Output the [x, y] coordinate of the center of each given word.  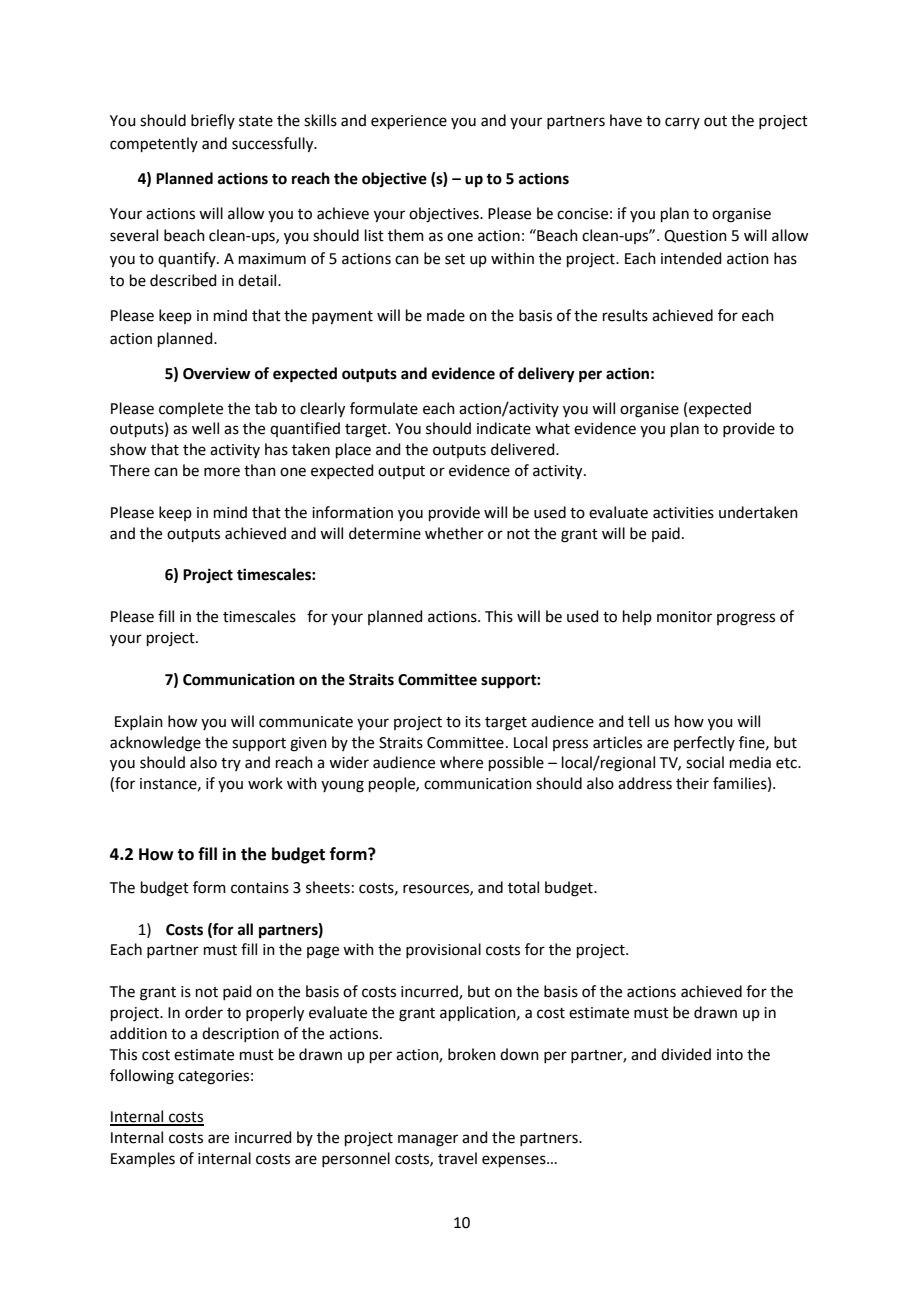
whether [454, 533]
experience [409, 122]
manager [428, 1140]
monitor [684, 617]
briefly [213, 121]
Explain [139, 722]
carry [682, 123]
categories [213, 1077]
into [730, 1055]
